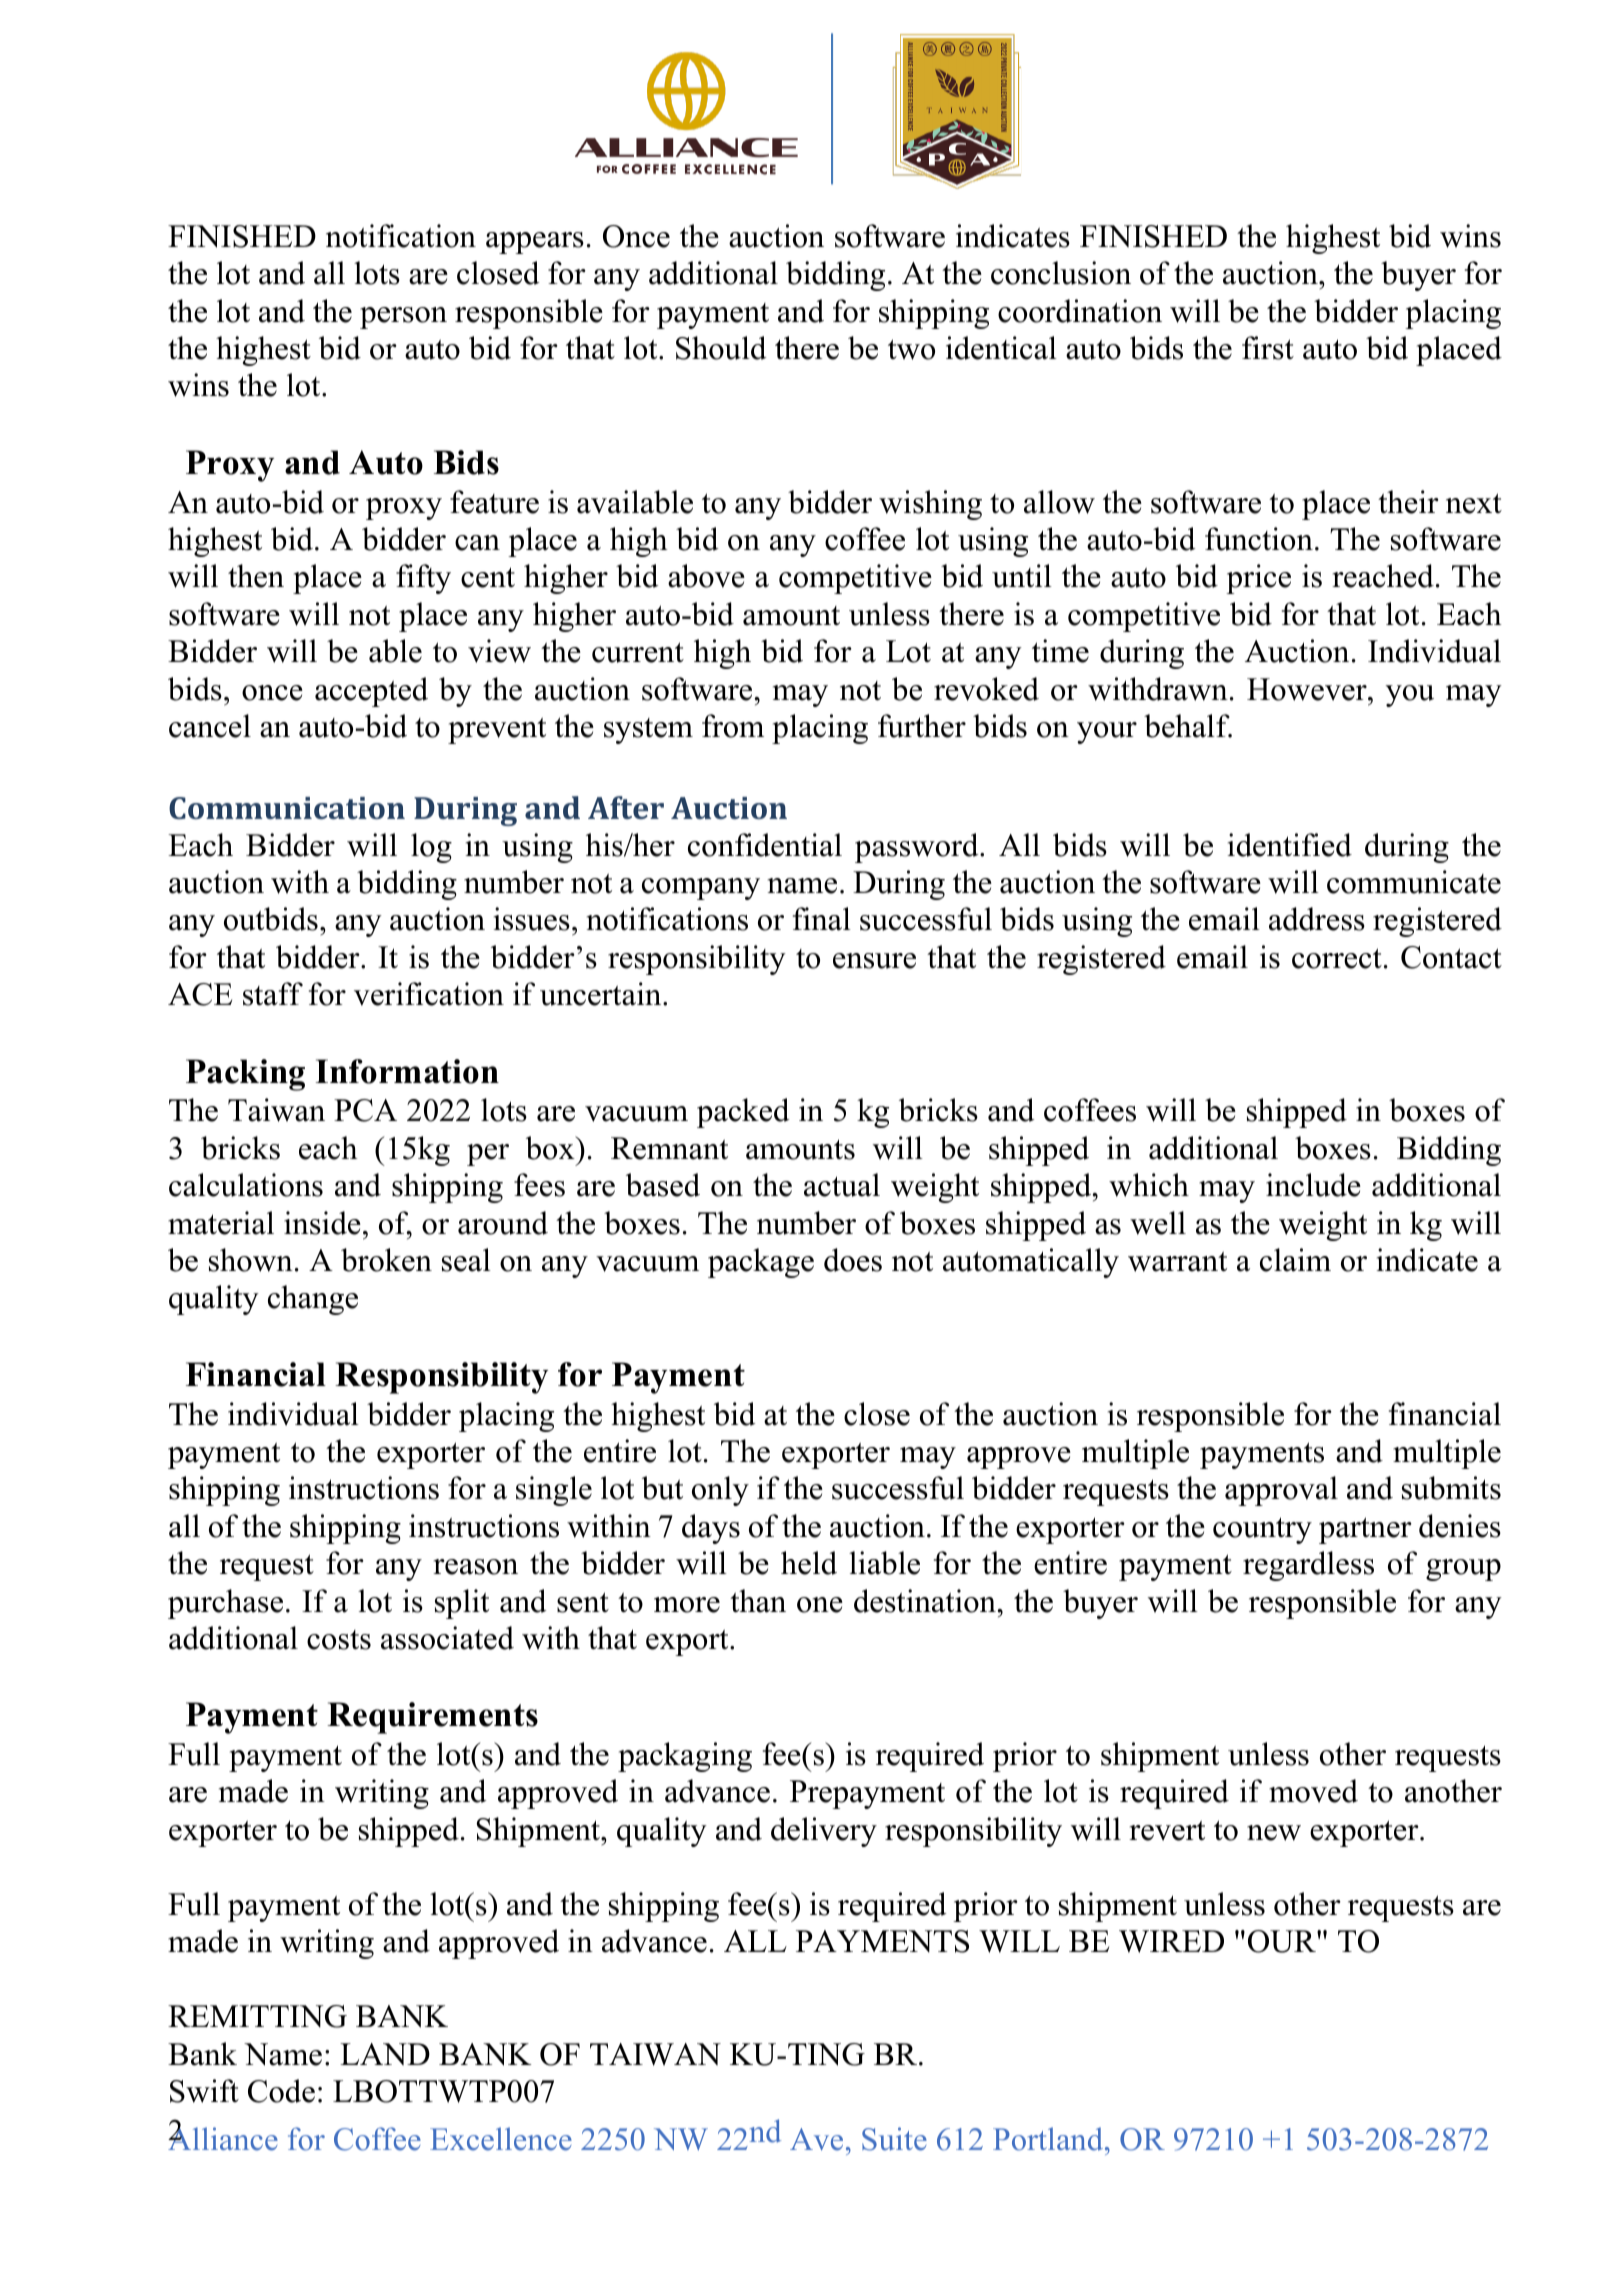  Describe the element at coordinates (1281, 1491) in the image. I see `approval` at that location.
